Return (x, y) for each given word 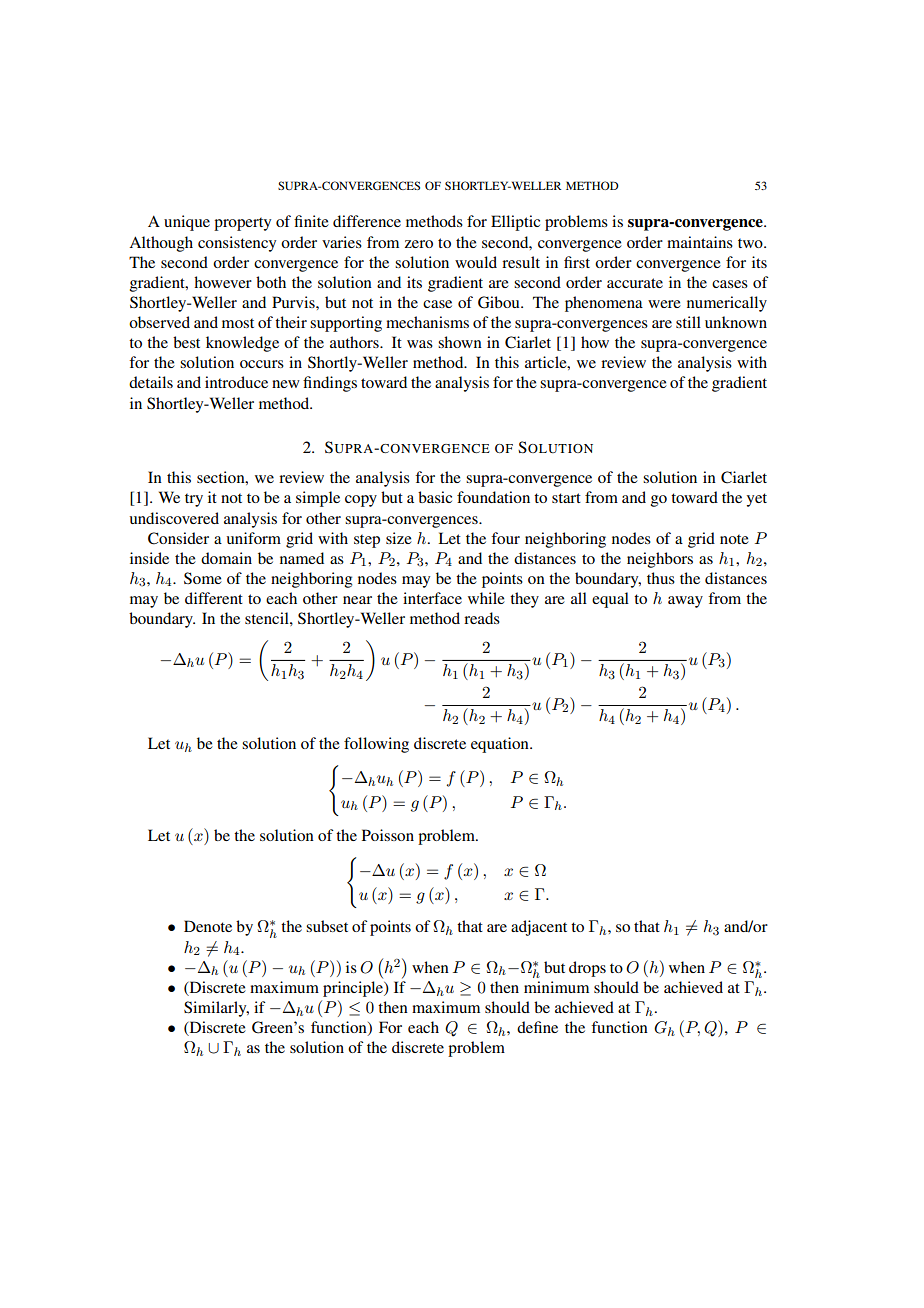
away (685, 602)
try (194, 500)
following (376, 745)
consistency (237, 244)
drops (587, 969)
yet (757, 500)
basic (435, 497)
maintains (700, 242)
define (537, 1027)
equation (501, 745)
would (476, 262)
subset (327, 926)
